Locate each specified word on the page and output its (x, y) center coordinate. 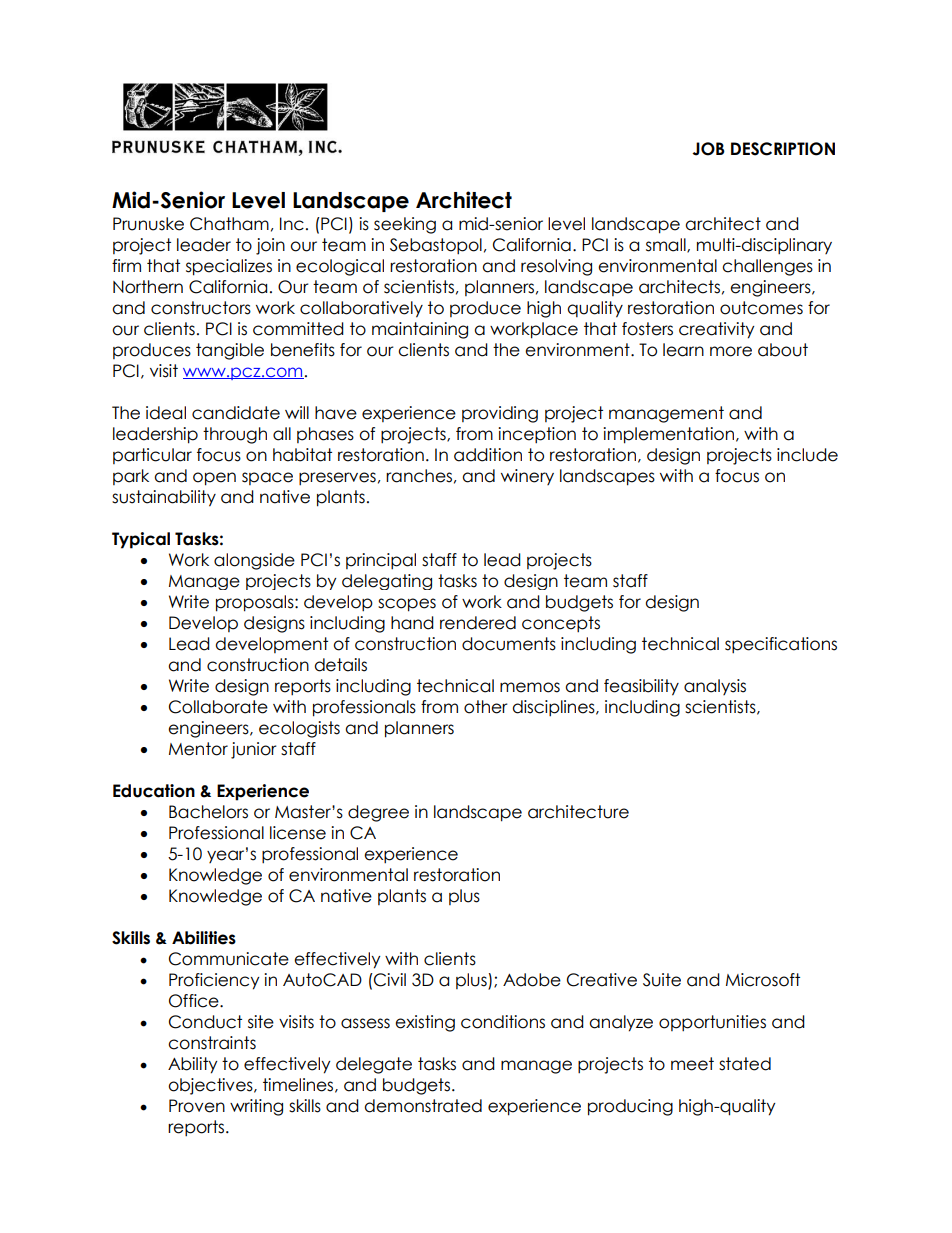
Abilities (204, 938)
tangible (230, 351)
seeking (405, 225)
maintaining (420, 330)
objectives (211, 1086)
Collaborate (218, 707)
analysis (715, 687)
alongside (254, 561)
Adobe (532, 980)
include (807, 455)
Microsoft (763, 980)
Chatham (229, 224)
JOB (708, 149)
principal (381, 561)
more (731, 351)
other (486, 707)
